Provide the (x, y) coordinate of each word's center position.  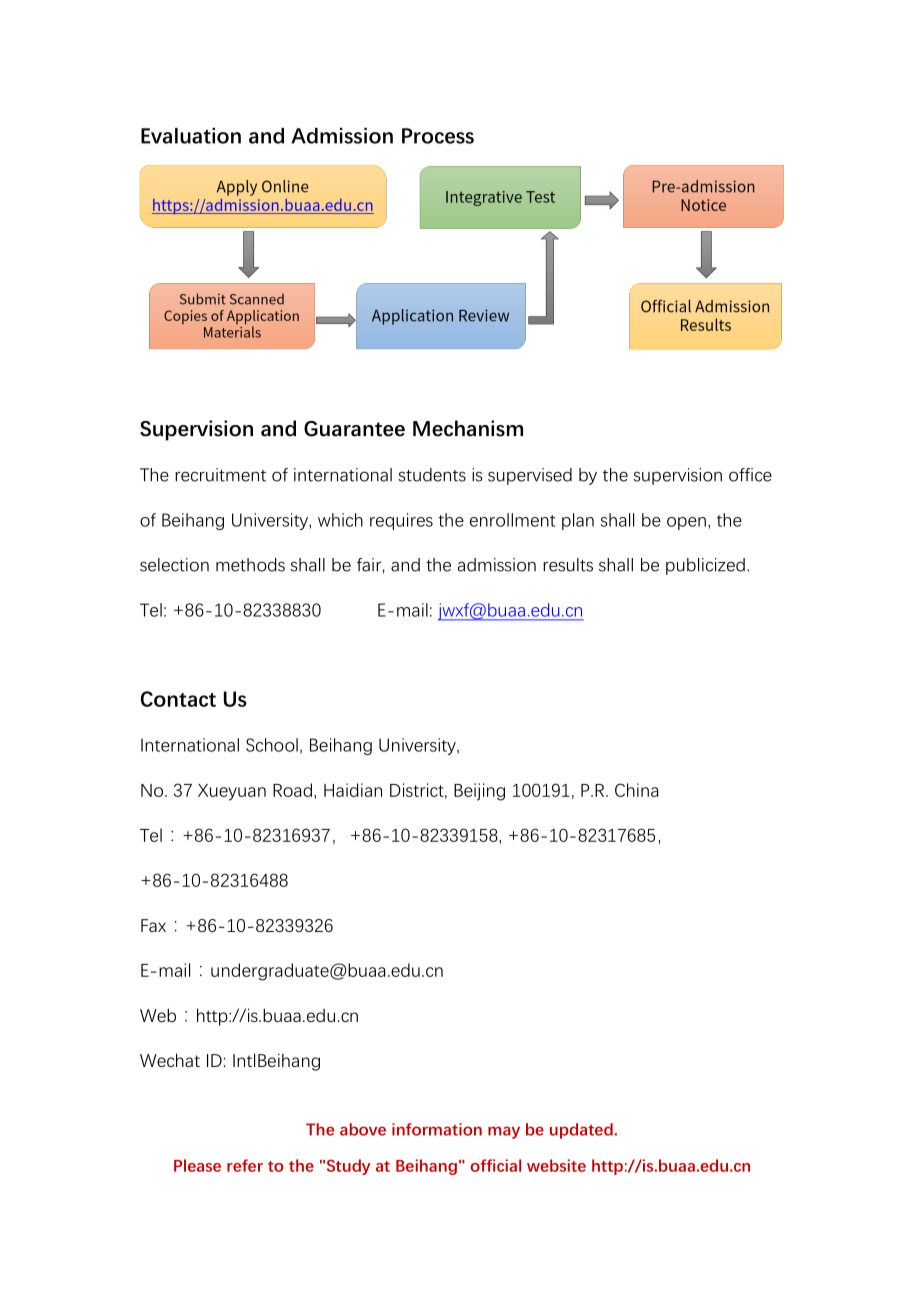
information (437, 1129)
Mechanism (468, 428)
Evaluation (191, 136)
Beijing (479, 792)
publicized (705, 566)
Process (438, 136)
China (636, 790)
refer (245, 1165)
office (750, 475)
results (568, 565)
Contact (178, 699)
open (686, 523)
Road (292, 790)
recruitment (220, 475)
